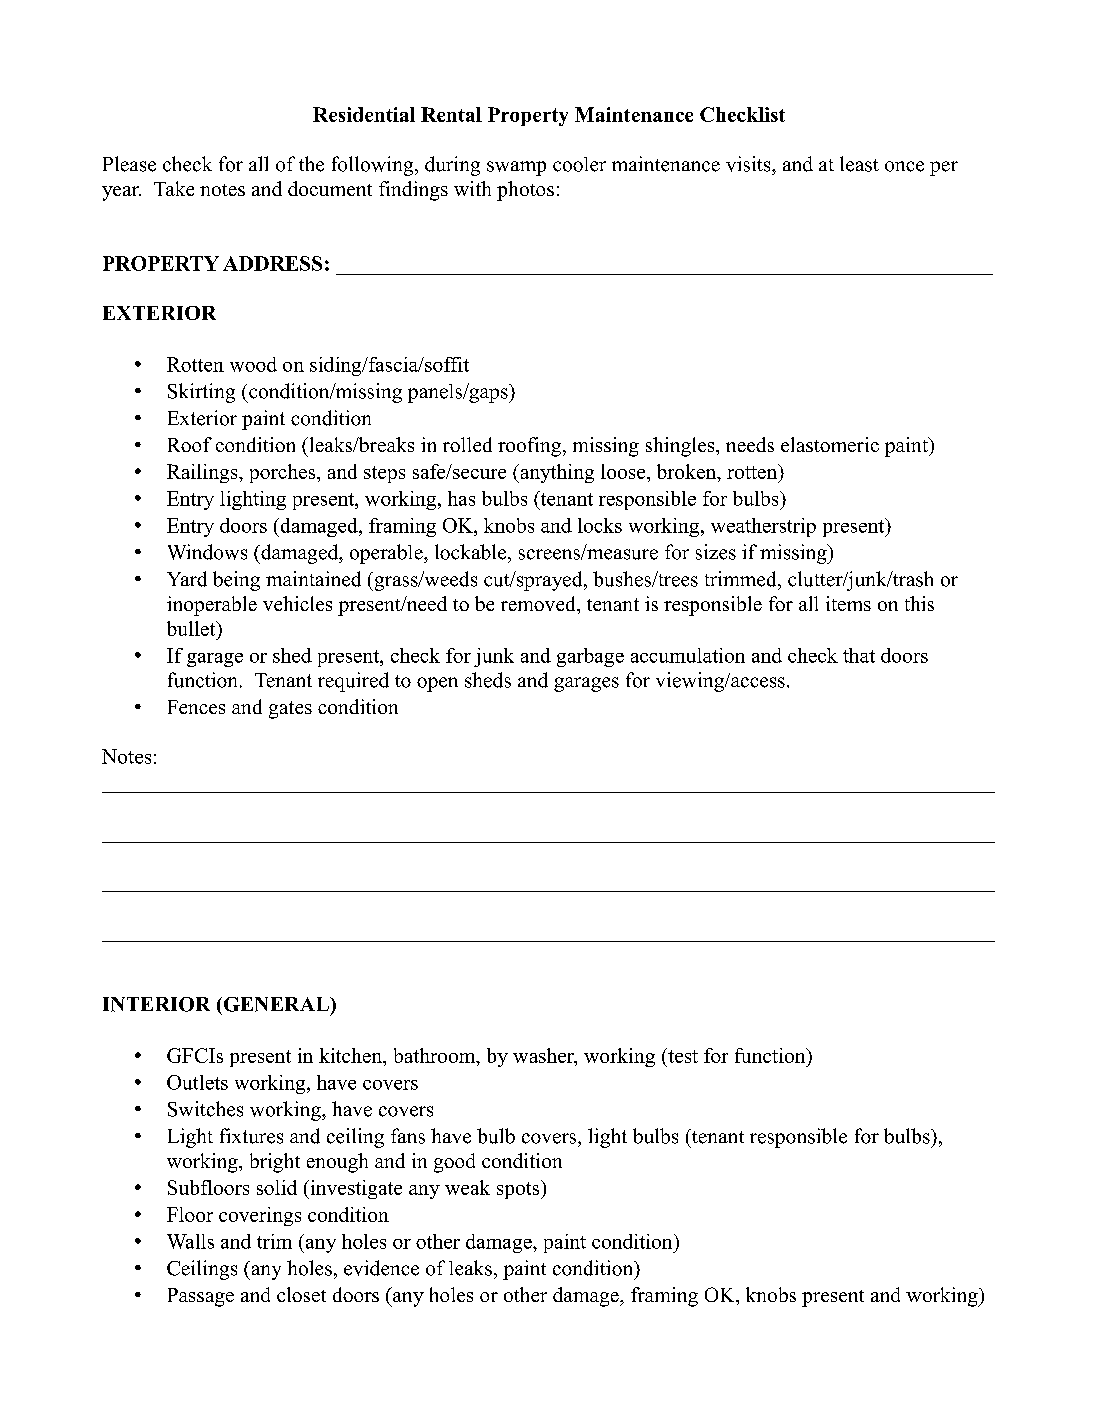 The image size is (1098, 1421). Describe the element at coordinates (190, 1241) in the screenshot. I see `Walls` at that location.
